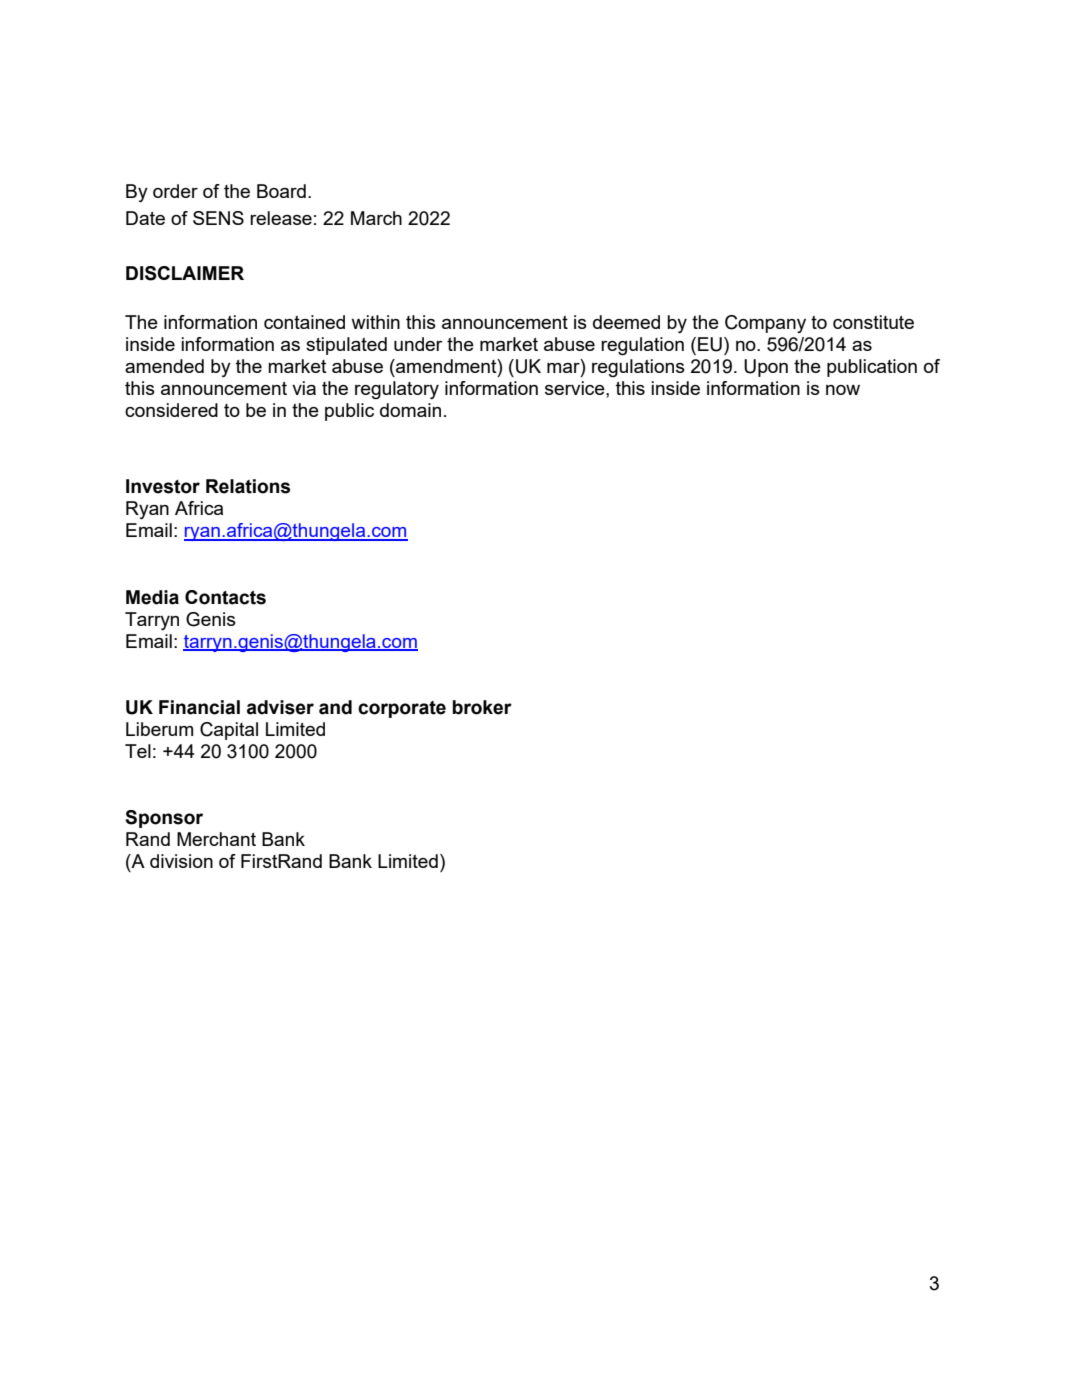 This screenshot has height=1379, width=1065. I want to click on domain, so click(410, 410).
